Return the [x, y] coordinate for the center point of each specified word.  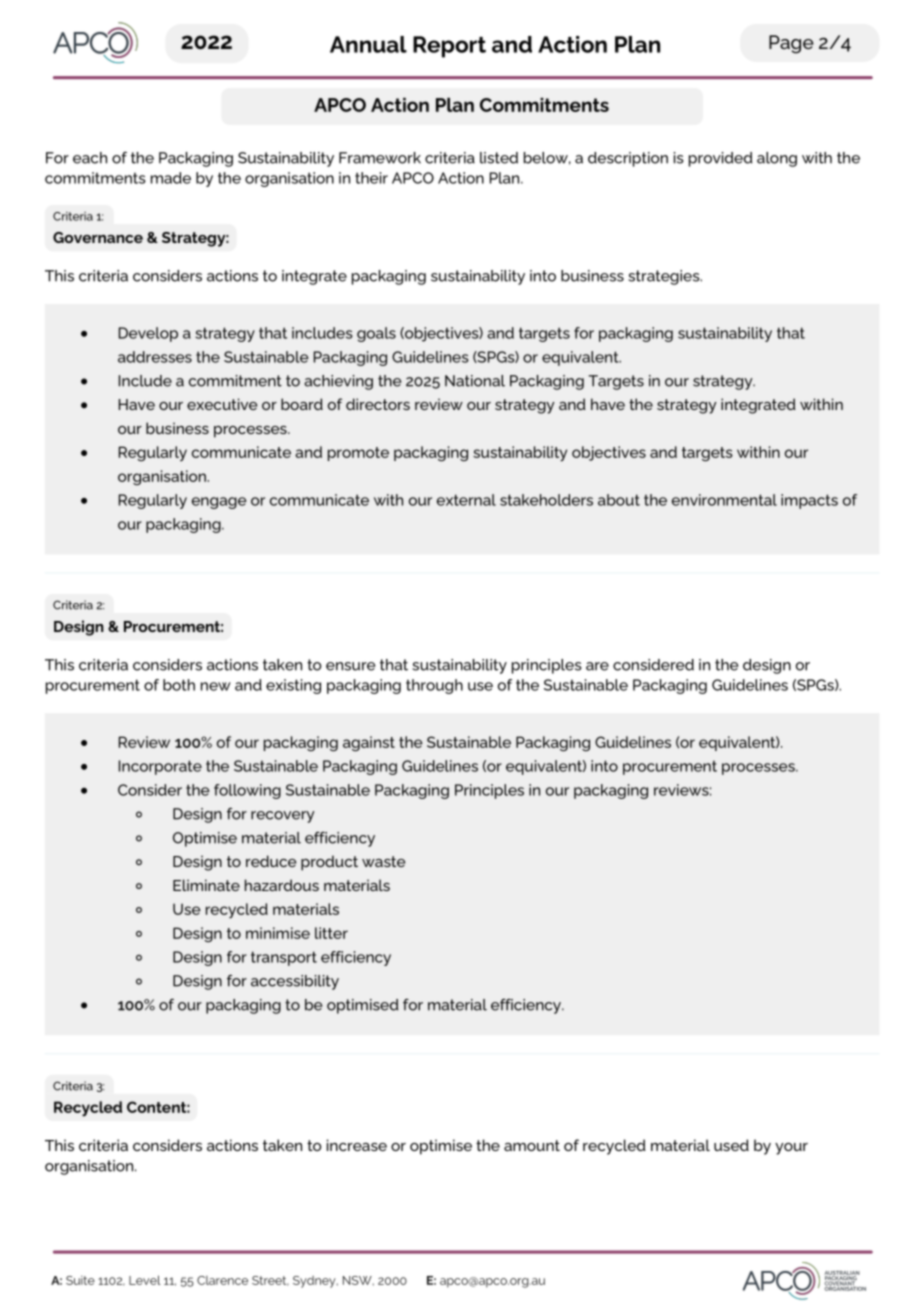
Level [145, 1280]
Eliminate [206, 885]
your [791, 1149]
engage [219, 503]
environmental [724, 500]
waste [383, 861]
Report [449, 47]
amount [532, 1145]
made [171, 178]
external [466, 500]
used [731, 1145]
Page [791, 44]
